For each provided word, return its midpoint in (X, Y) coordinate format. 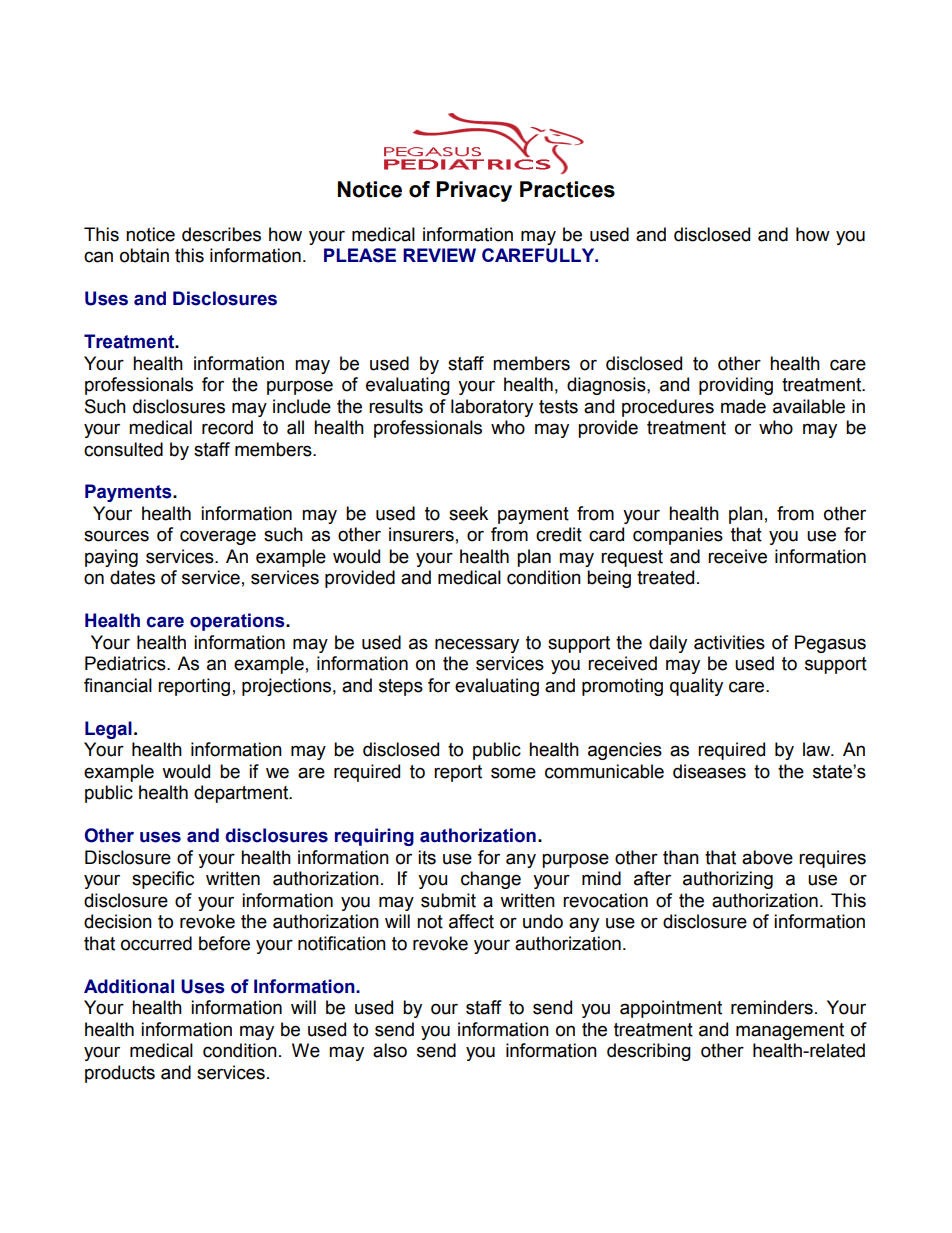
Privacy (474, 191)
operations (238, 622)
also (390, 1050)
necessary (477, 645)
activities (729, 642)
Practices (567, 189)
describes (221, 234)
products (120, 1074)
